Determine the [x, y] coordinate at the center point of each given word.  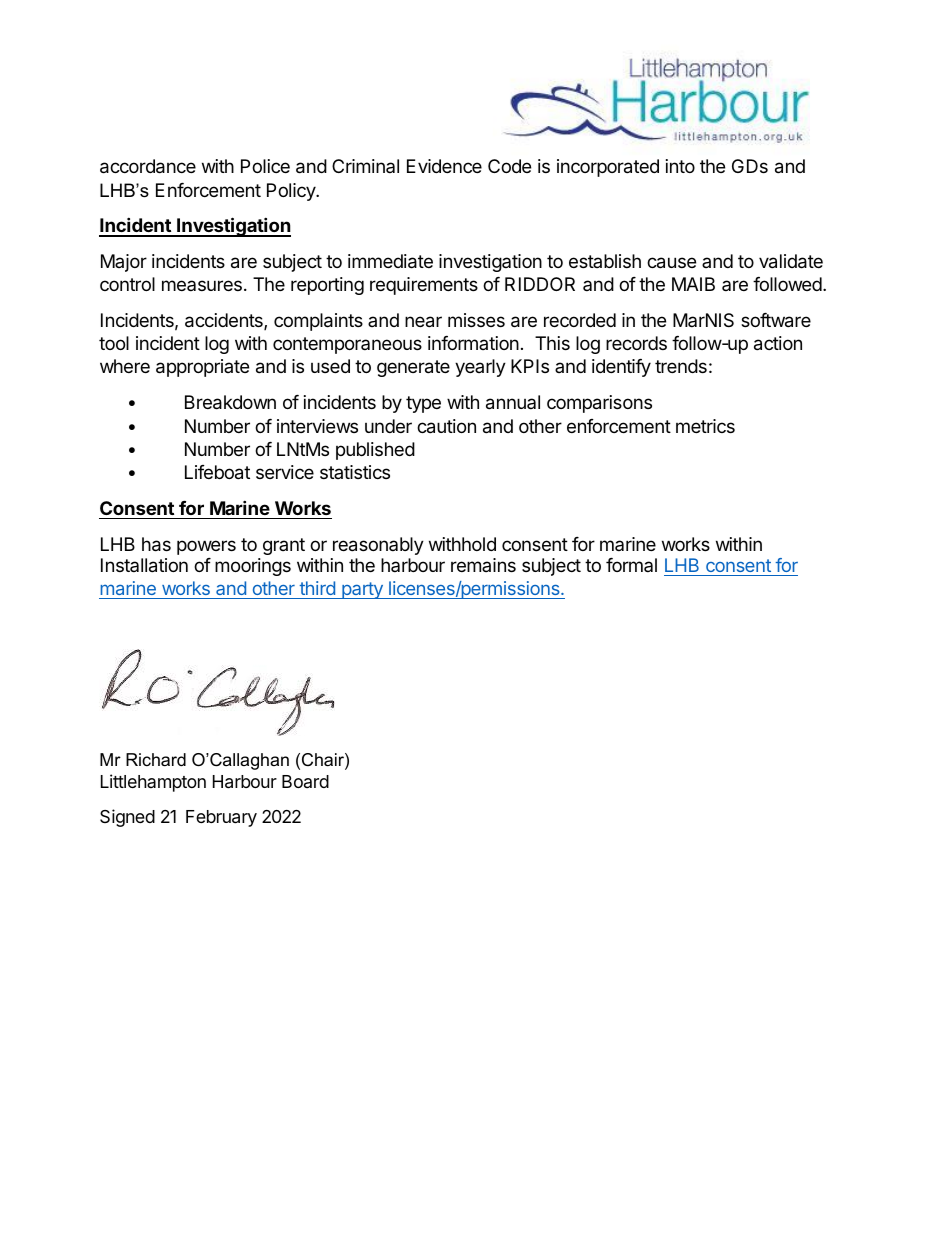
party [362, 590]
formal [631, 565]
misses [476, 320]
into [680, 166]
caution [446, 426]
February [221, 818]
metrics [705, 426]
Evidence [444, 166]
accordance [148, 166]
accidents [225, 321]
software [776, 320]
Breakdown [230, 402]
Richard [156, 759]
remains [483, 565]
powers [206, 547]
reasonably [378, 546]
